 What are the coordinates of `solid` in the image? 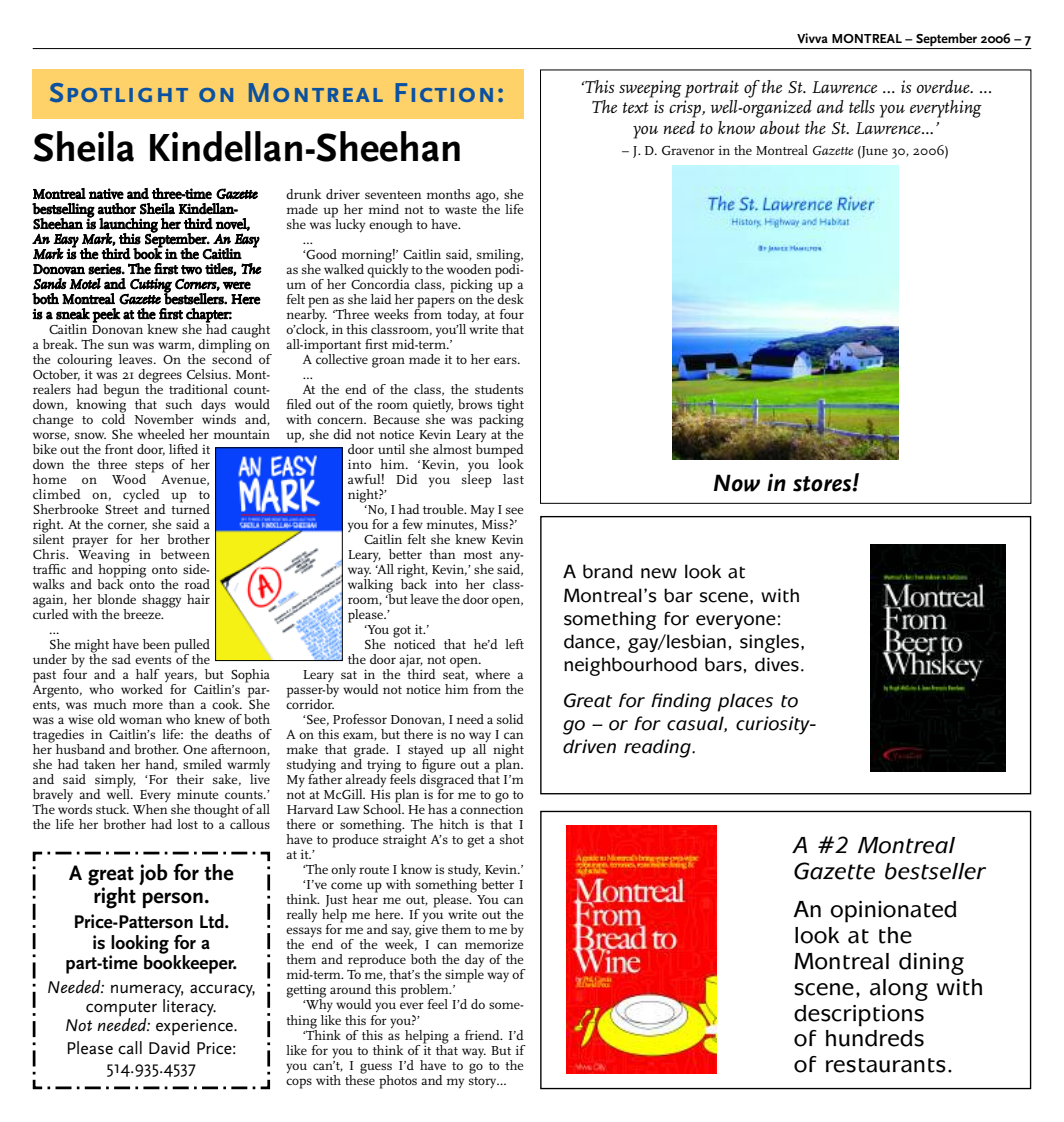 It's located at (510, 719).
